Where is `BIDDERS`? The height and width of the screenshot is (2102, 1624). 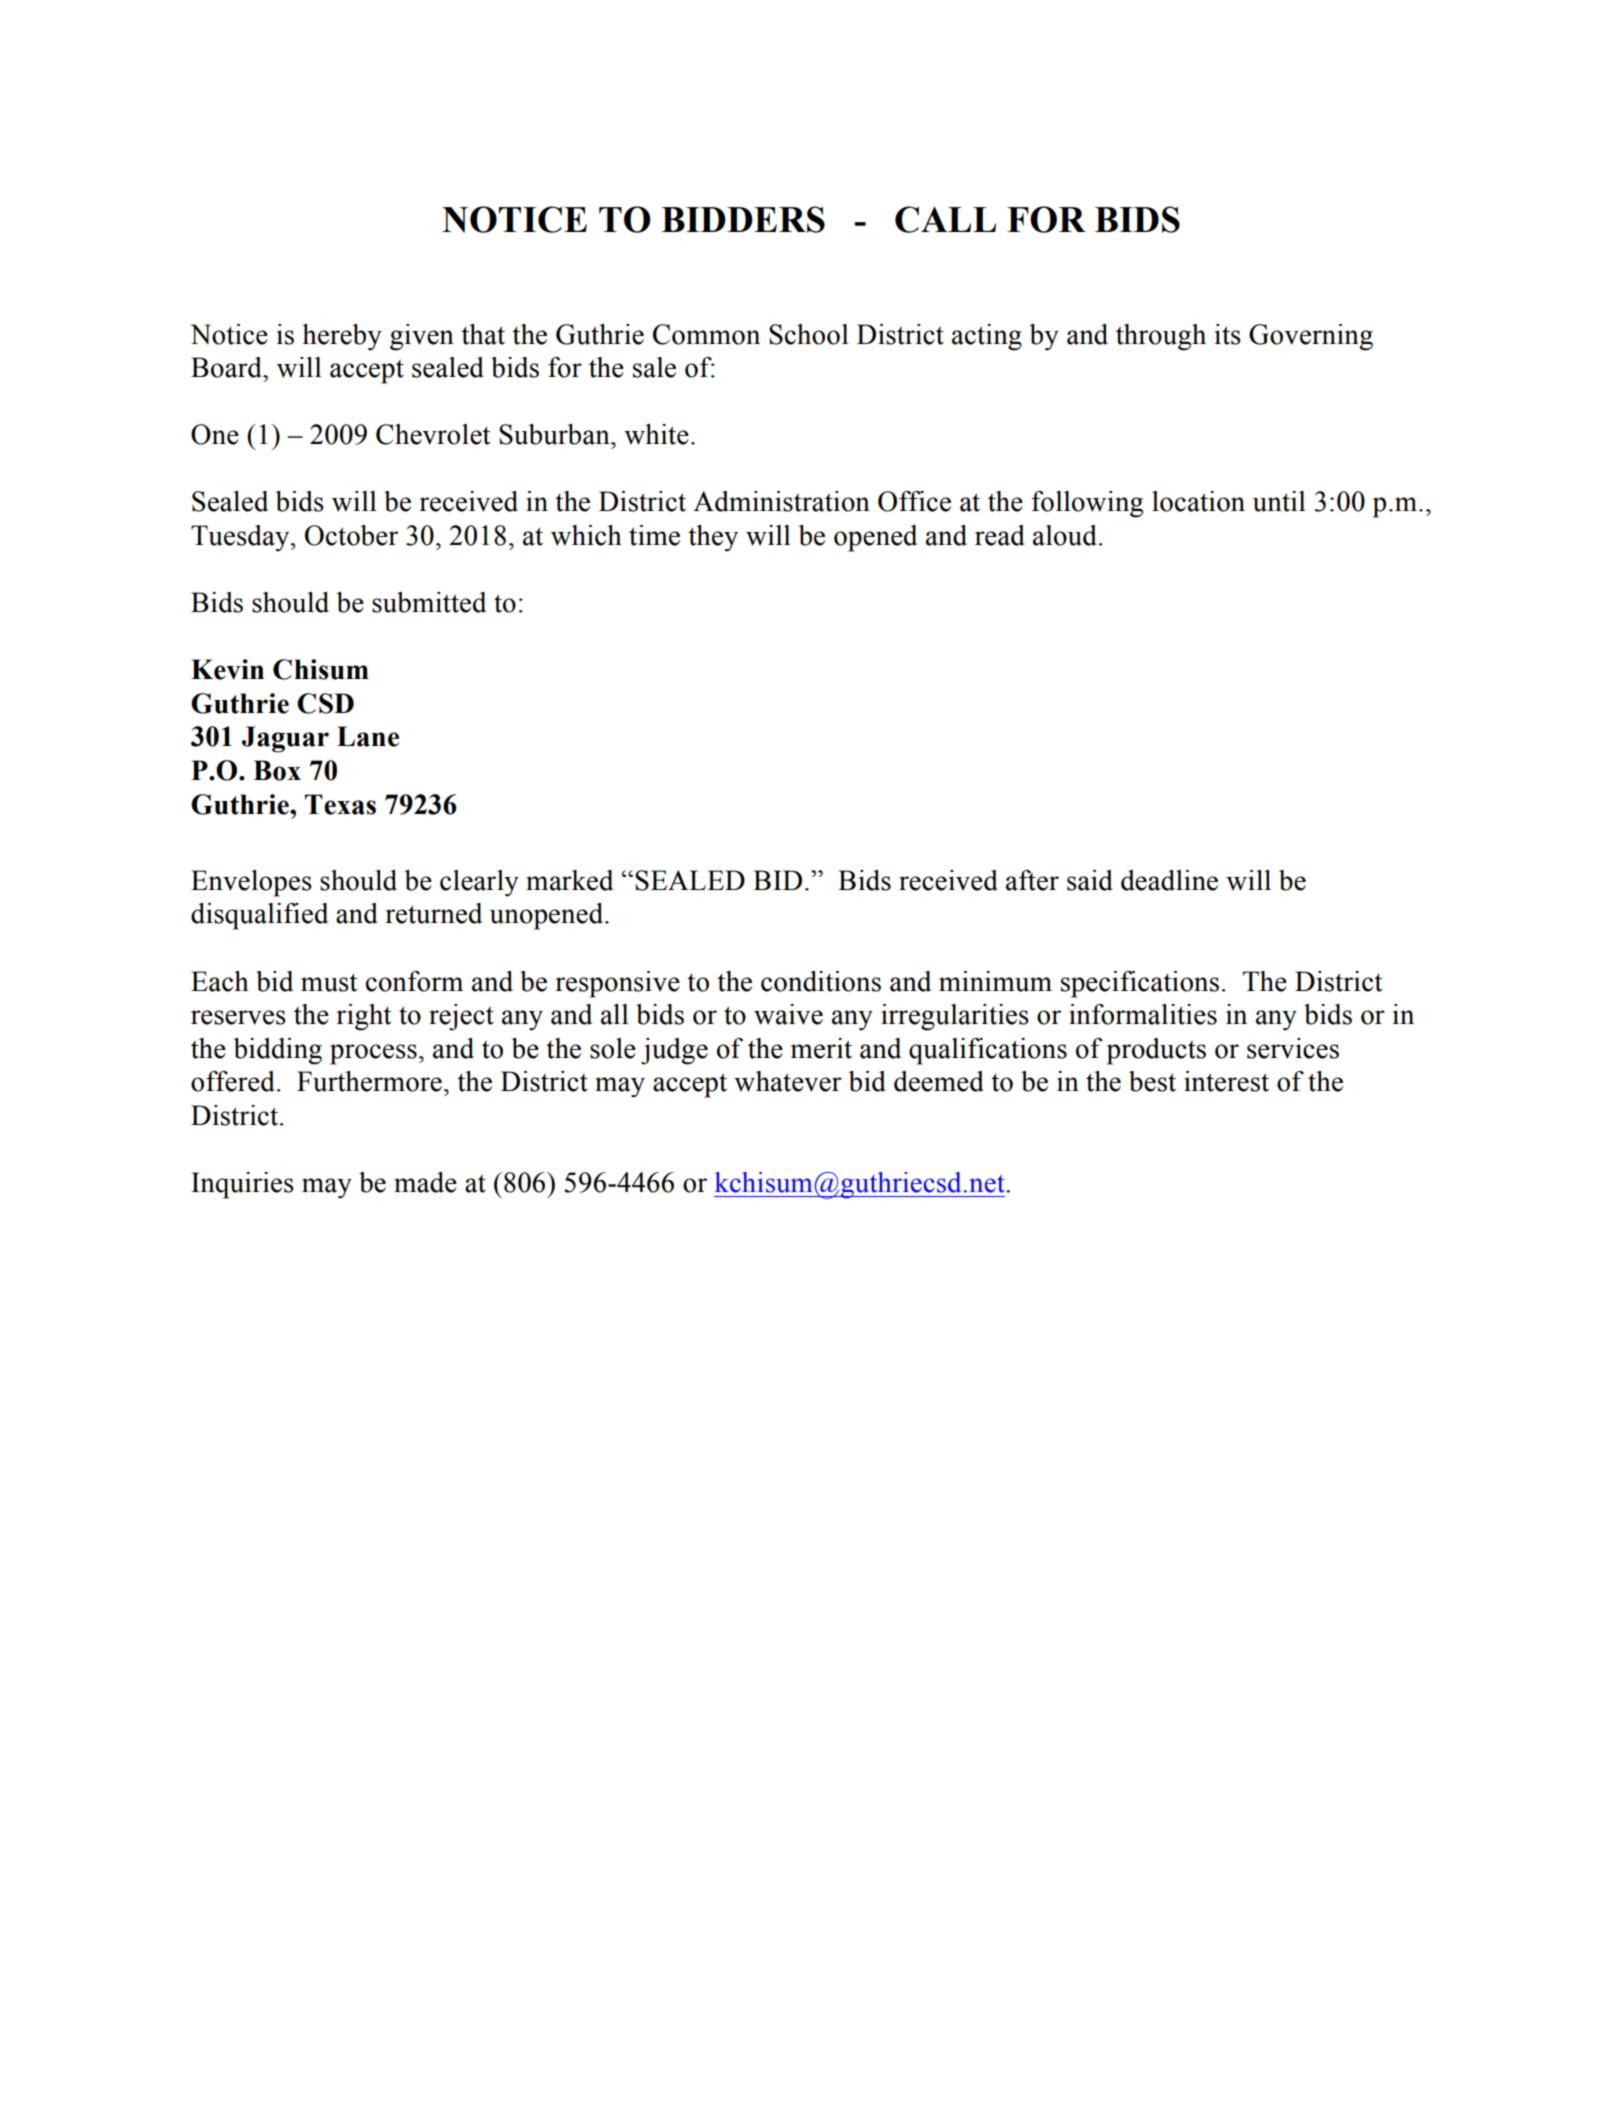
BIDDERS is located at coordinates (743, 219).
